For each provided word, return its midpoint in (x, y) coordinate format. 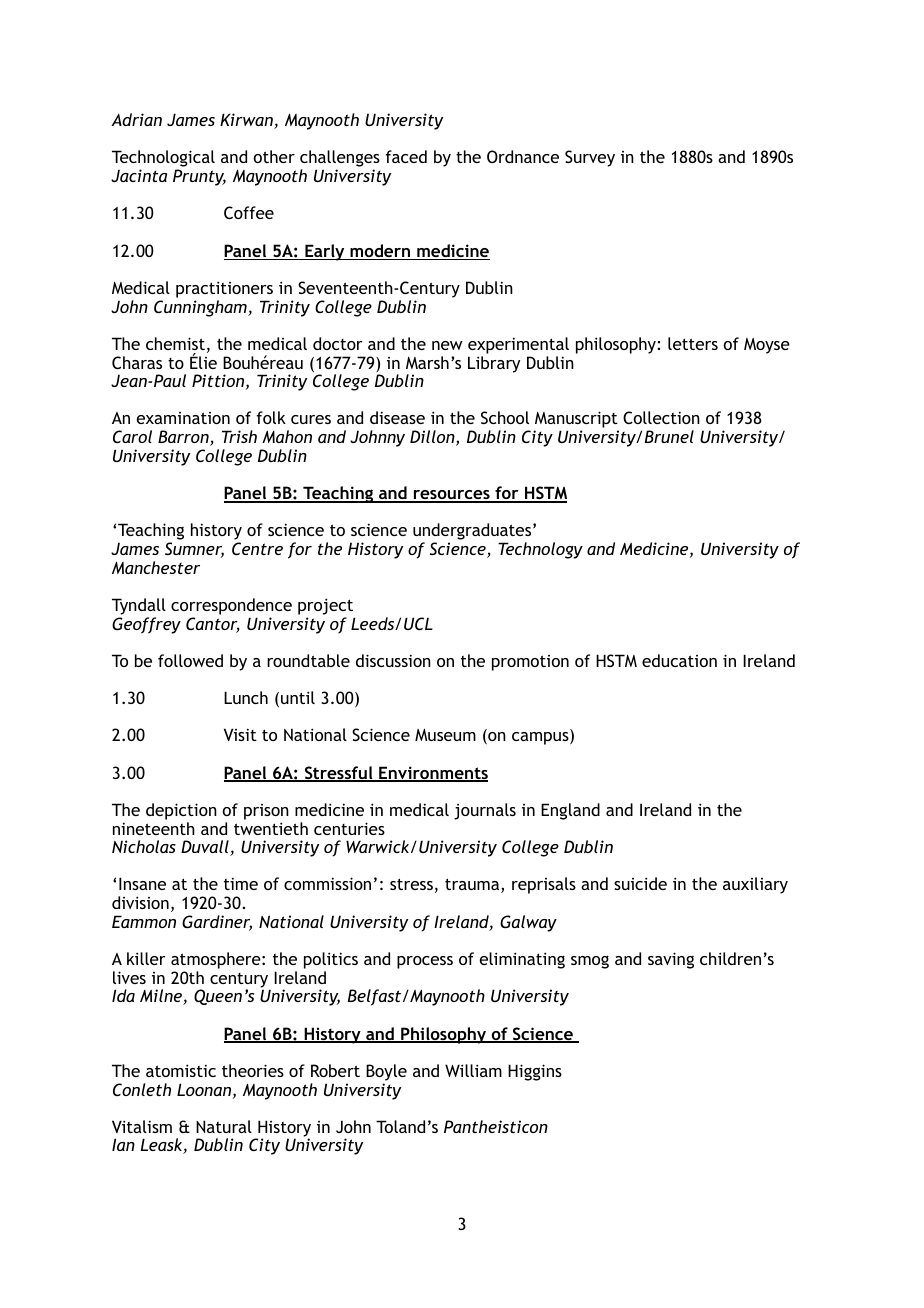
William (473, 1070)
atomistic (181, 1070)
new (447, 345)
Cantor (213, 625)
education (679, 660)
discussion (393, 660)
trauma (473, 885)
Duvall (206, 848)
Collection (661, 417)
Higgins (535, 1072)
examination (183, 418)
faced (406, 156)
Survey (590, 158)
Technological (163, 160)
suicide (640, 883)
